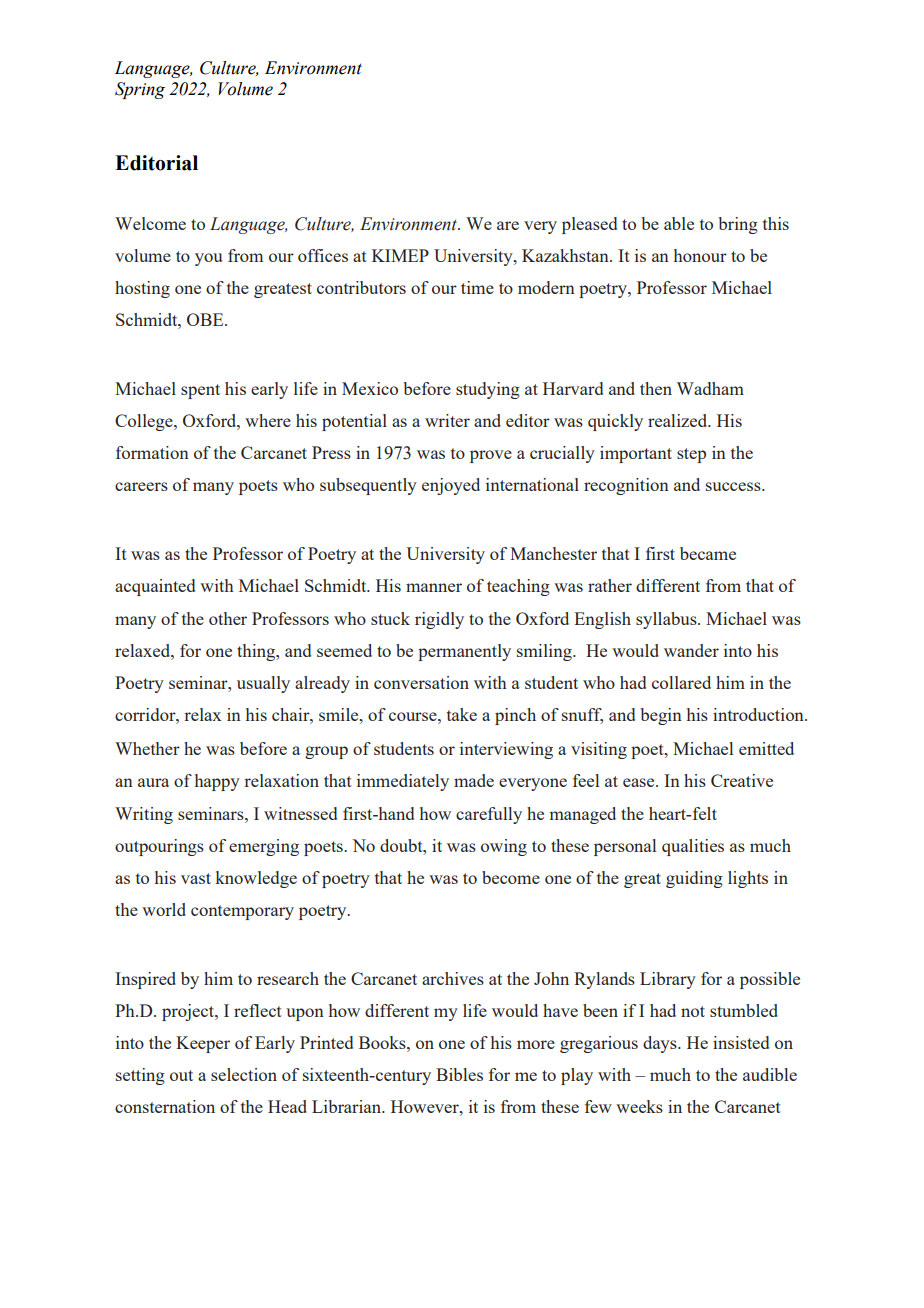 The height and width of the screenshot is (1308, 924). I want to click on made, so click(474, 780).
